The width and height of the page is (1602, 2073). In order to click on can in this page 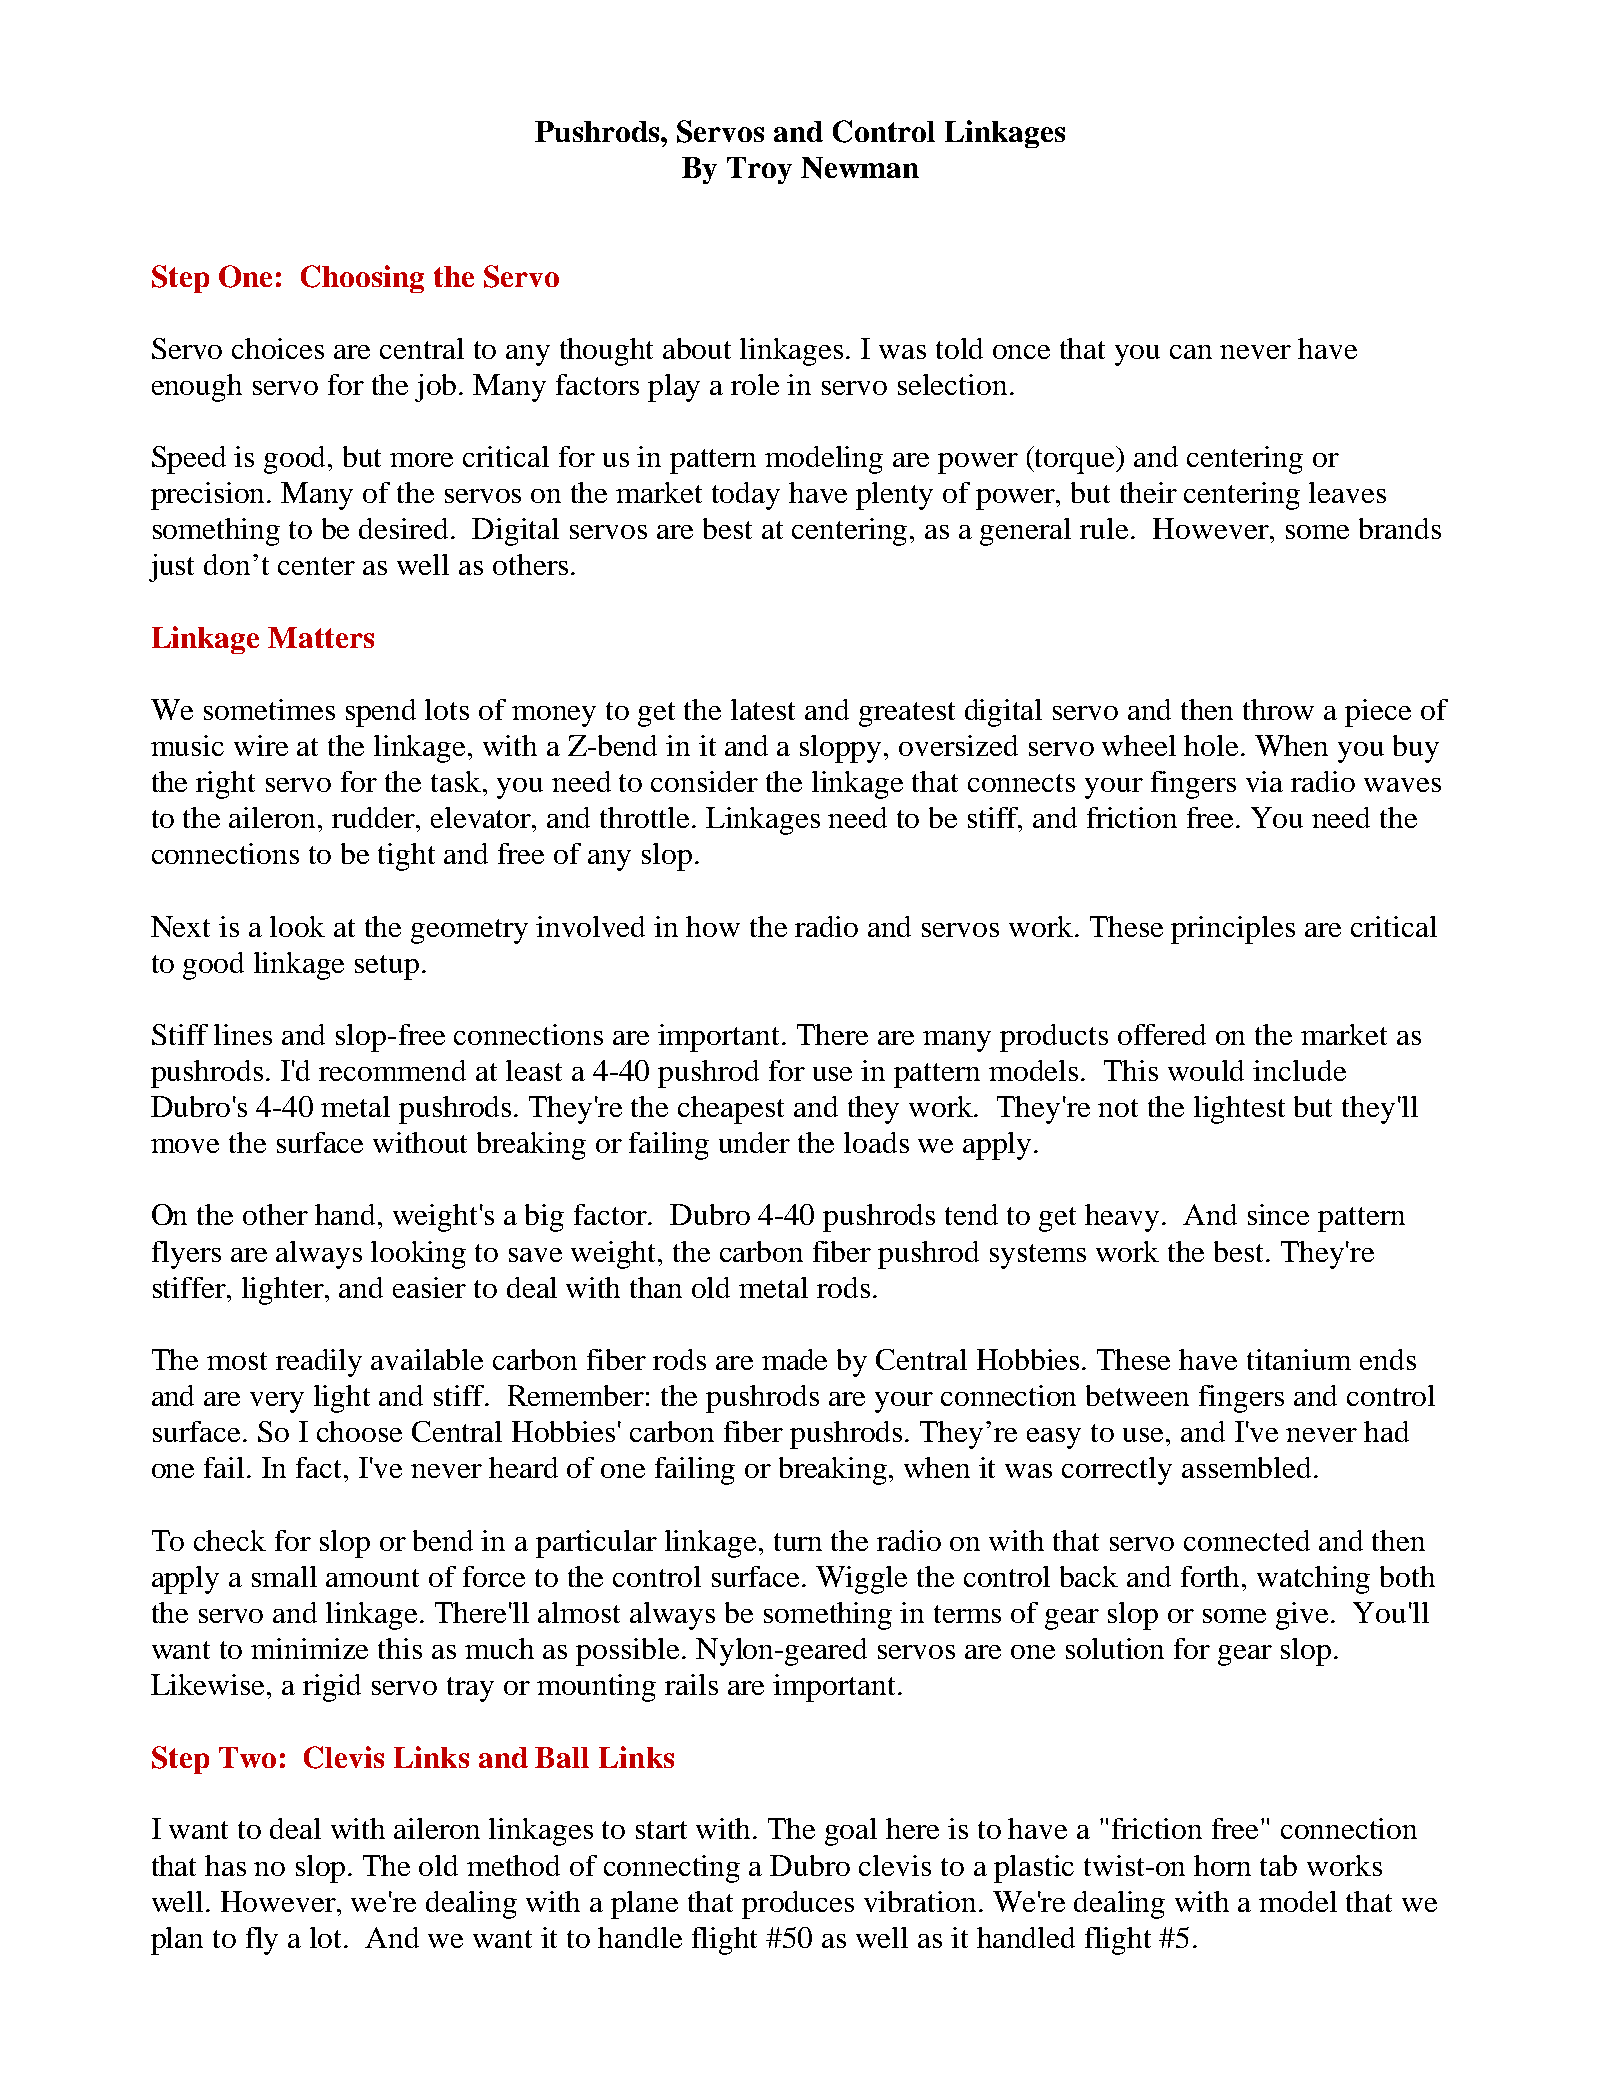, I will do `click(1191, 352)`.
